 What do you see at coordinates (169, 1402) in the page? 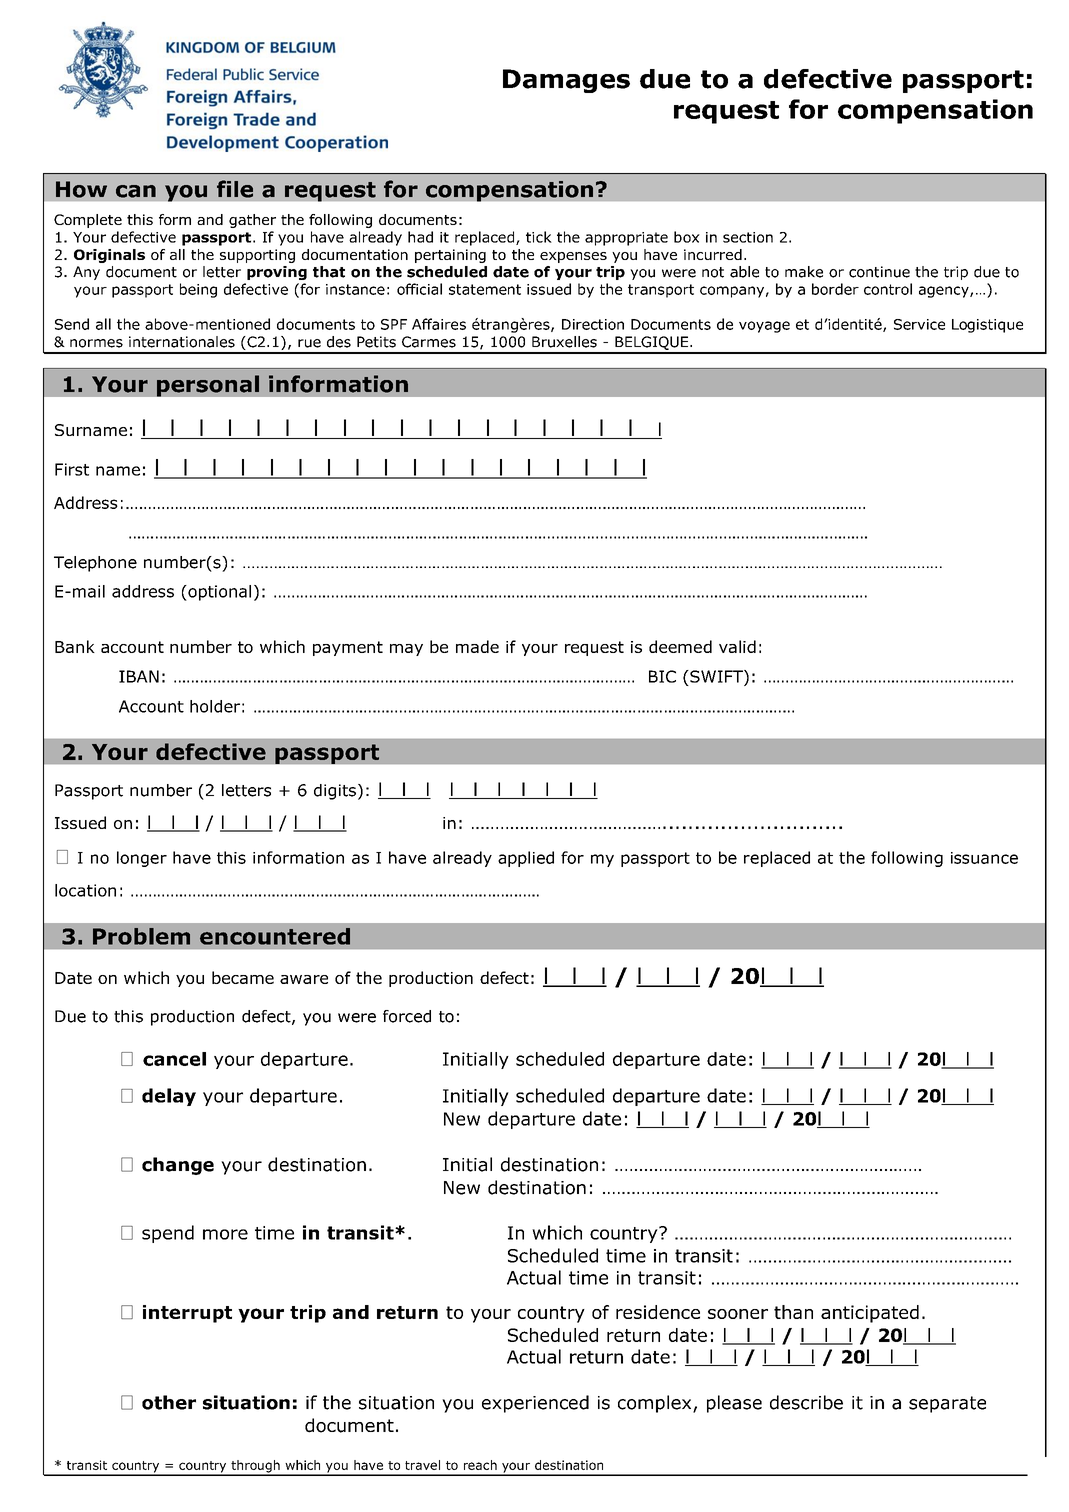
I see `other` at bounding box center [169, 1402].
